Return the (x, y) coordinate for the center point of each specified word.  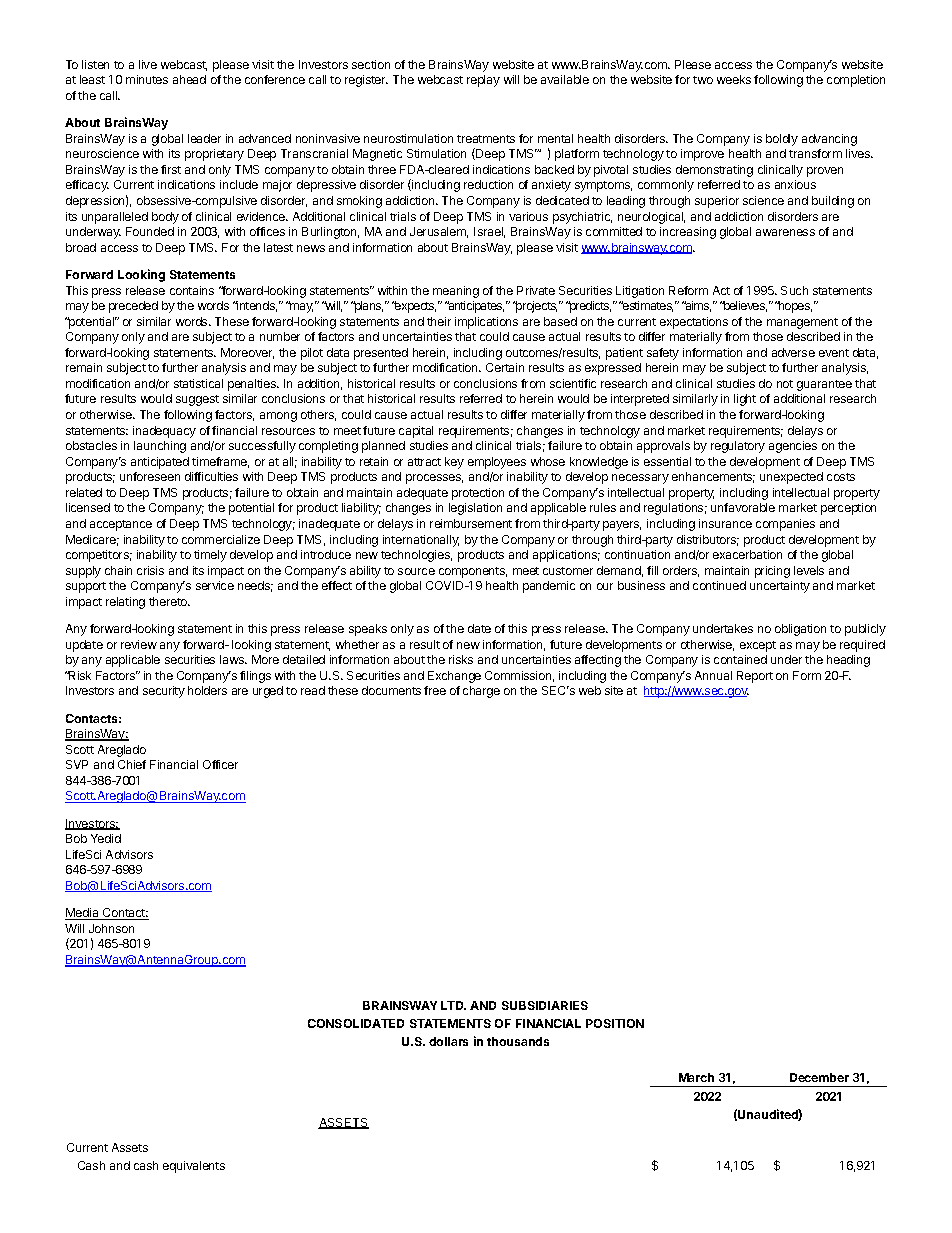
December (819, 1077)
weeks (734, 79)
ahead (189, 79)
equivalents (194, 1167)
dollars (448, 1041)
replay (483, 81)
